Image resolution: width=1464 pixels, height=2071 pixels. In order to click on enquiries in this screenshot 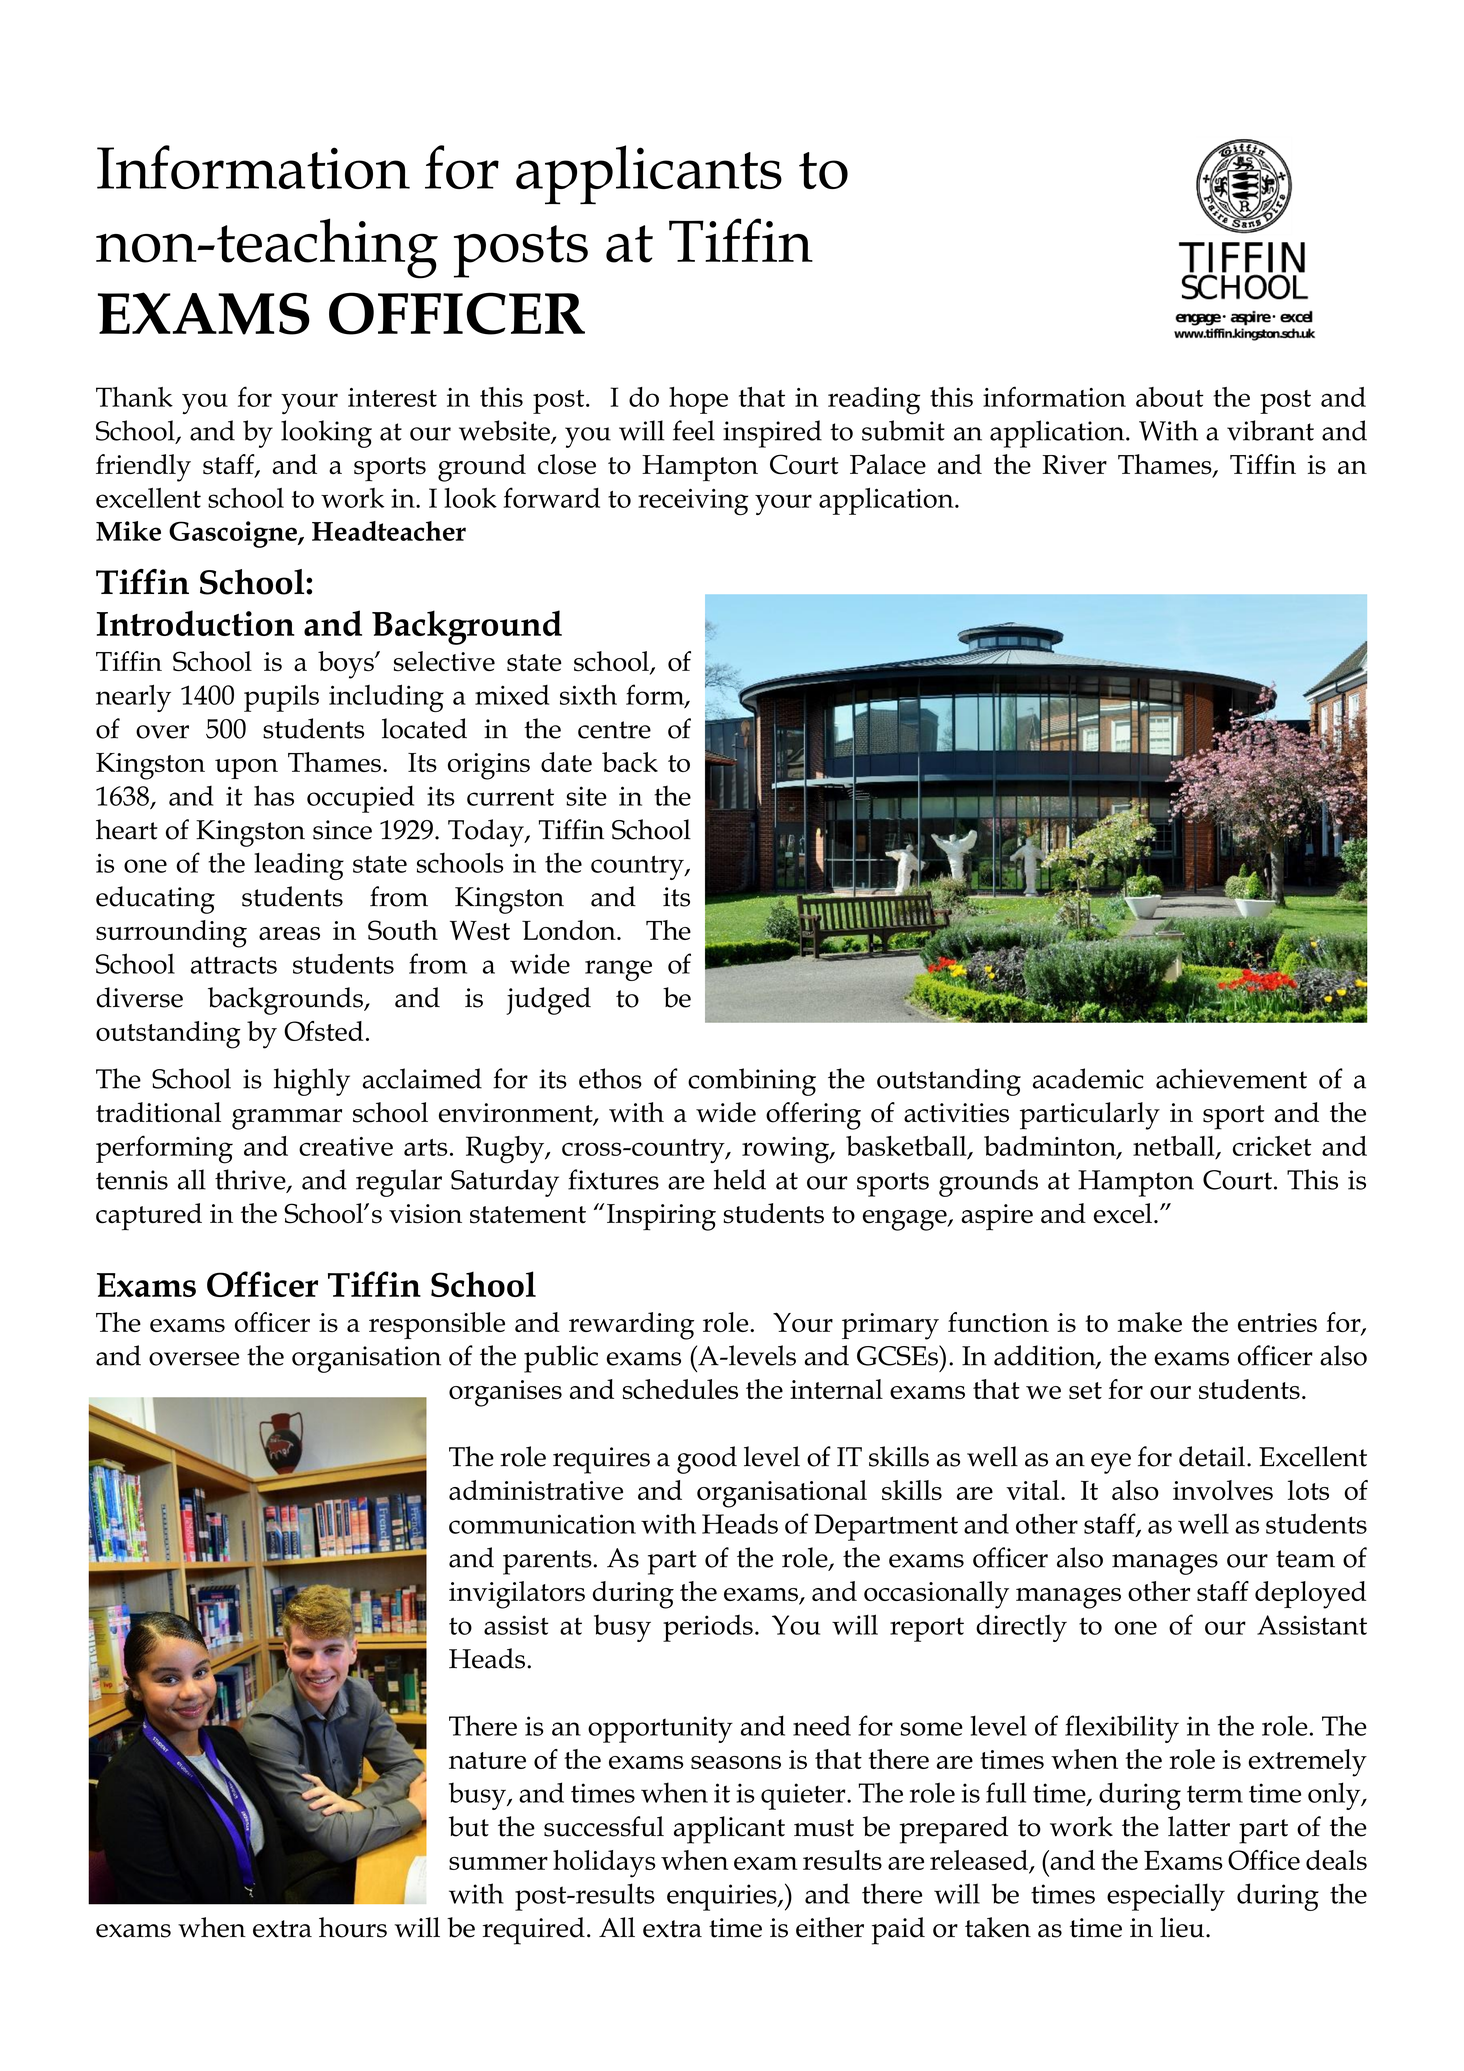, I will do `click(723, 1897)`.
